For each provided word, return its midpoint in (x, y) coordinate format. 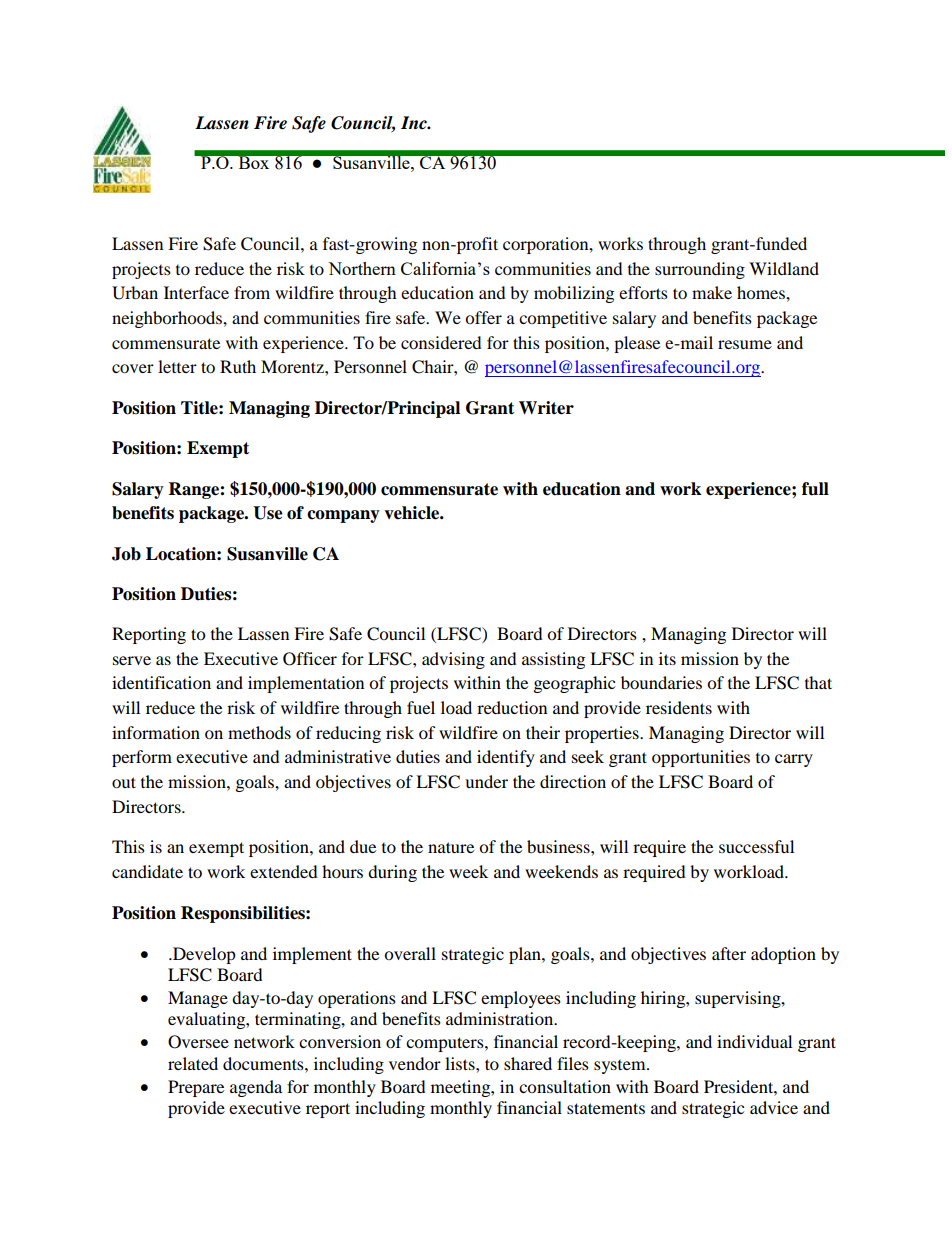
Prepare (196, 1088)
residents (679, 707)
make (712, 292)
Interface (196, 292)
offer (483, 317)
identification (161, 682)
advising (453, 660)
